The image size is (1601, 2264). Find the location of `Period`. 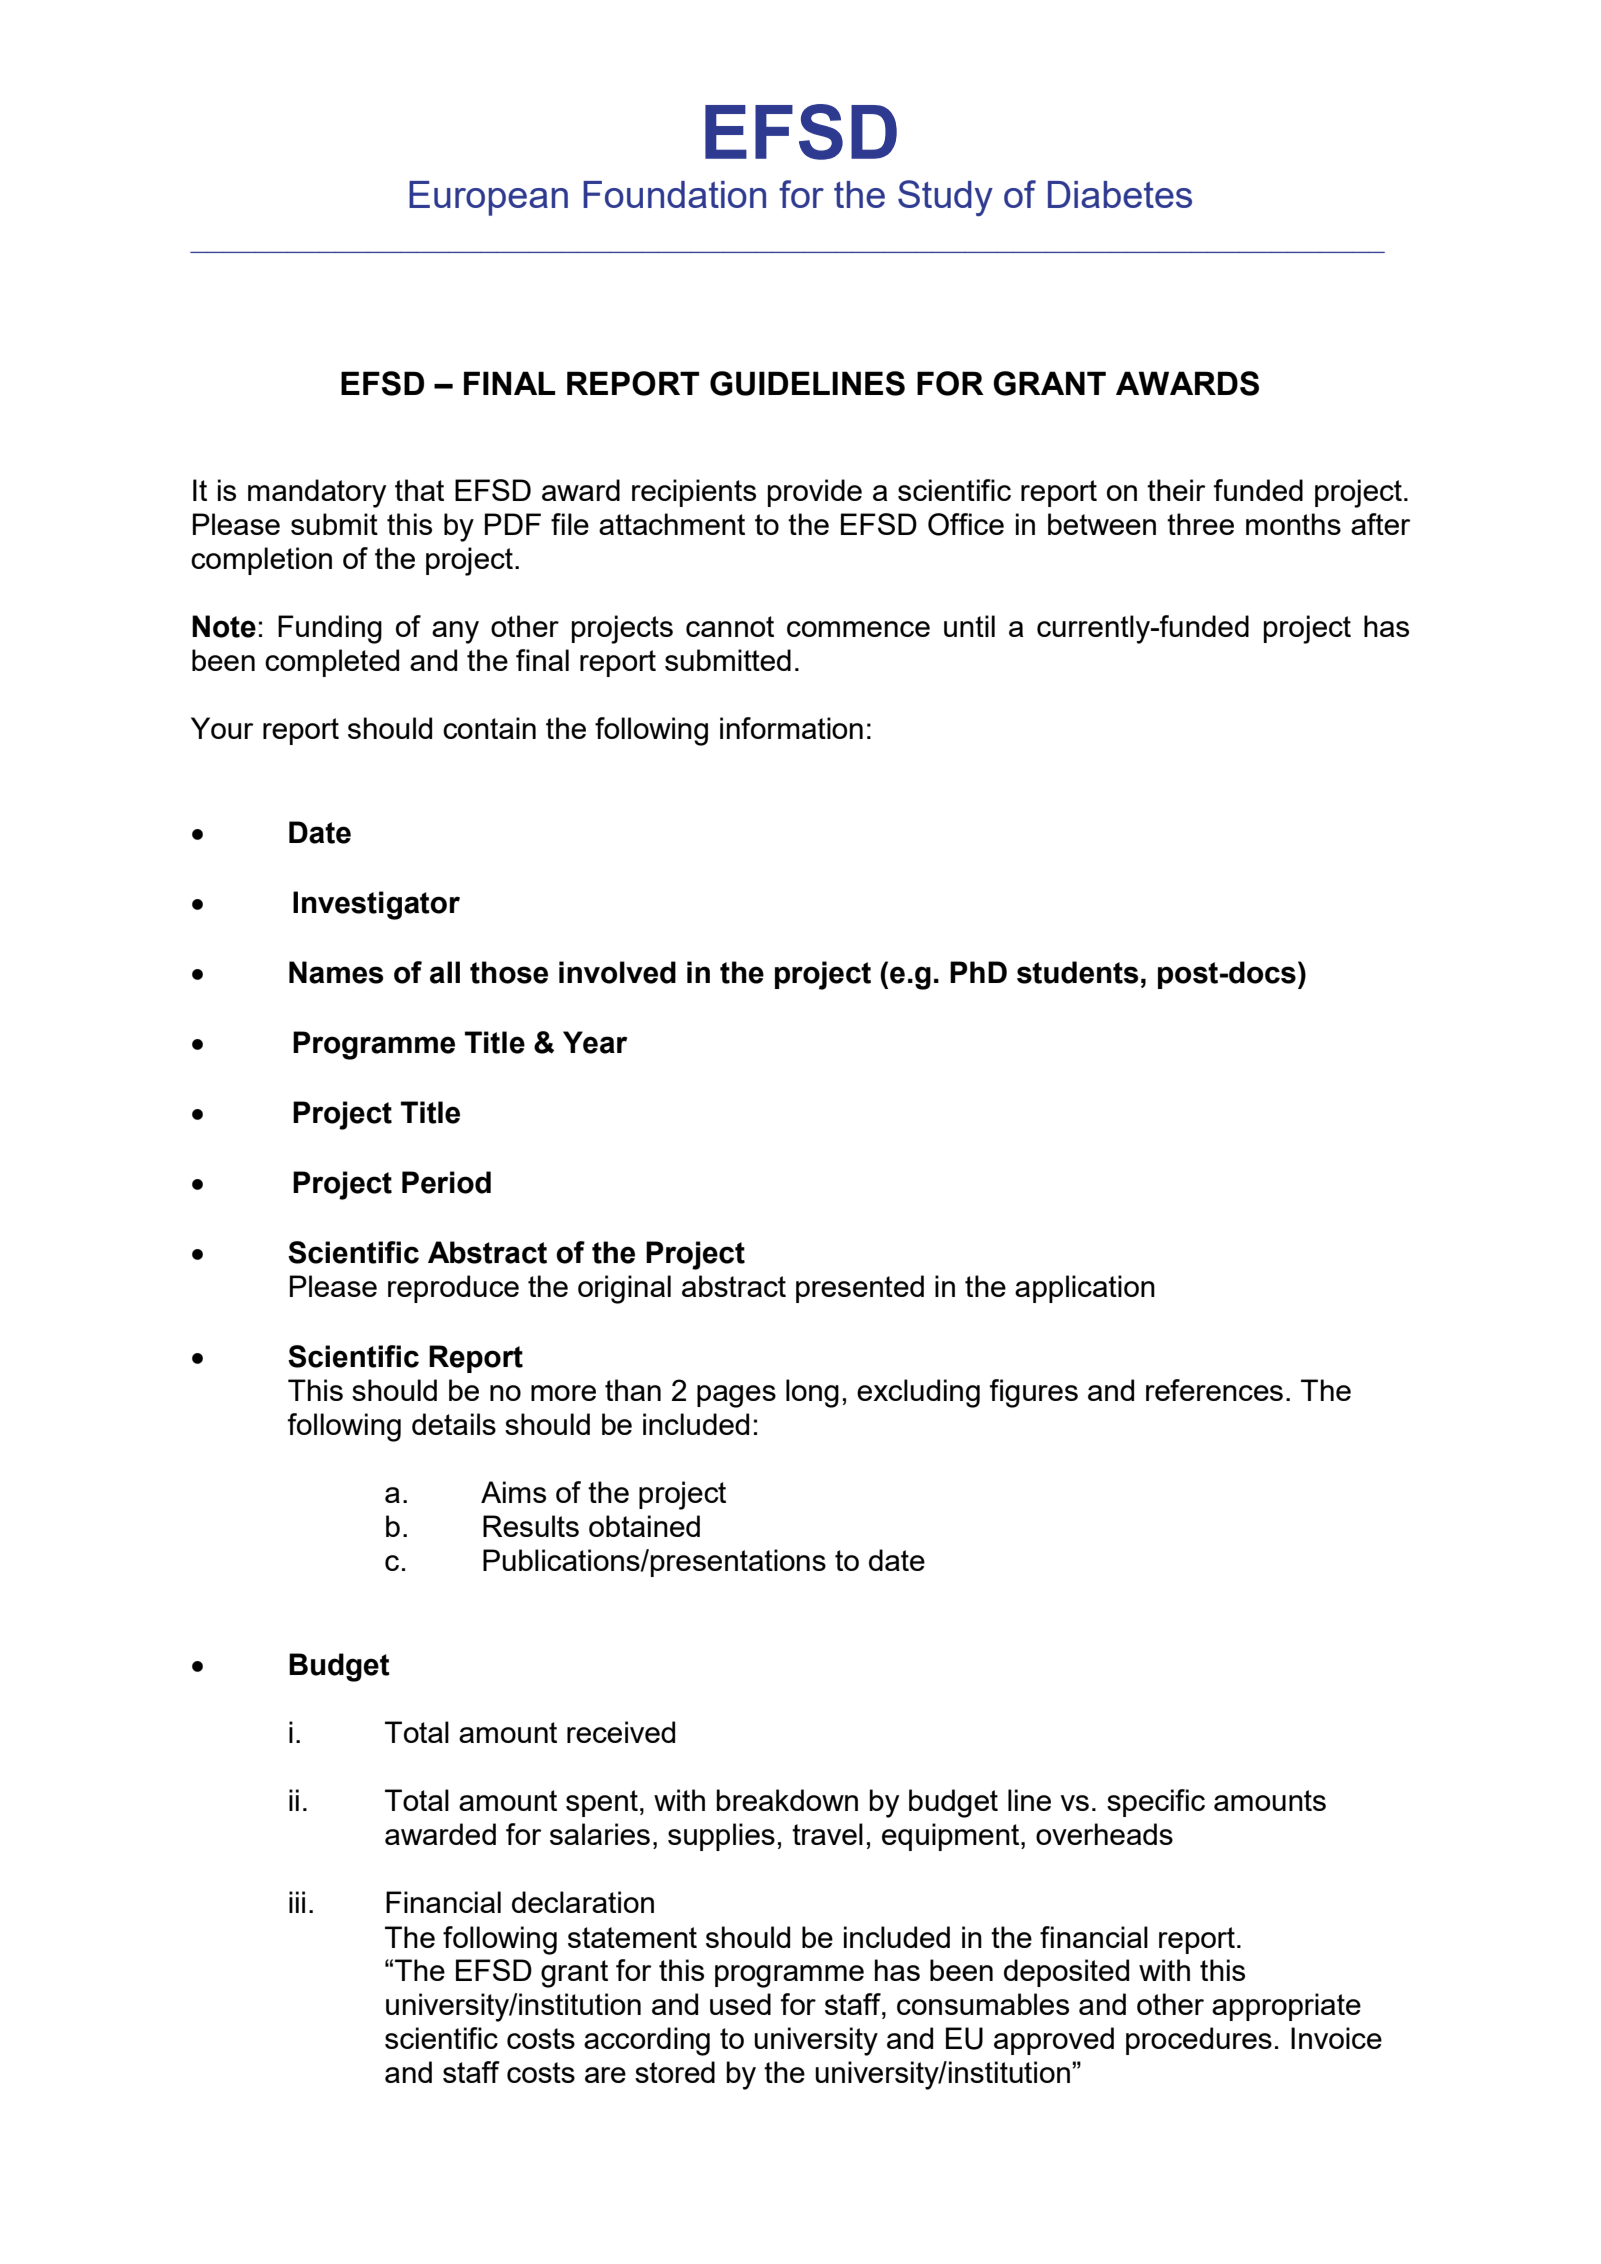

Period is located at coordinates (446, 1182).
